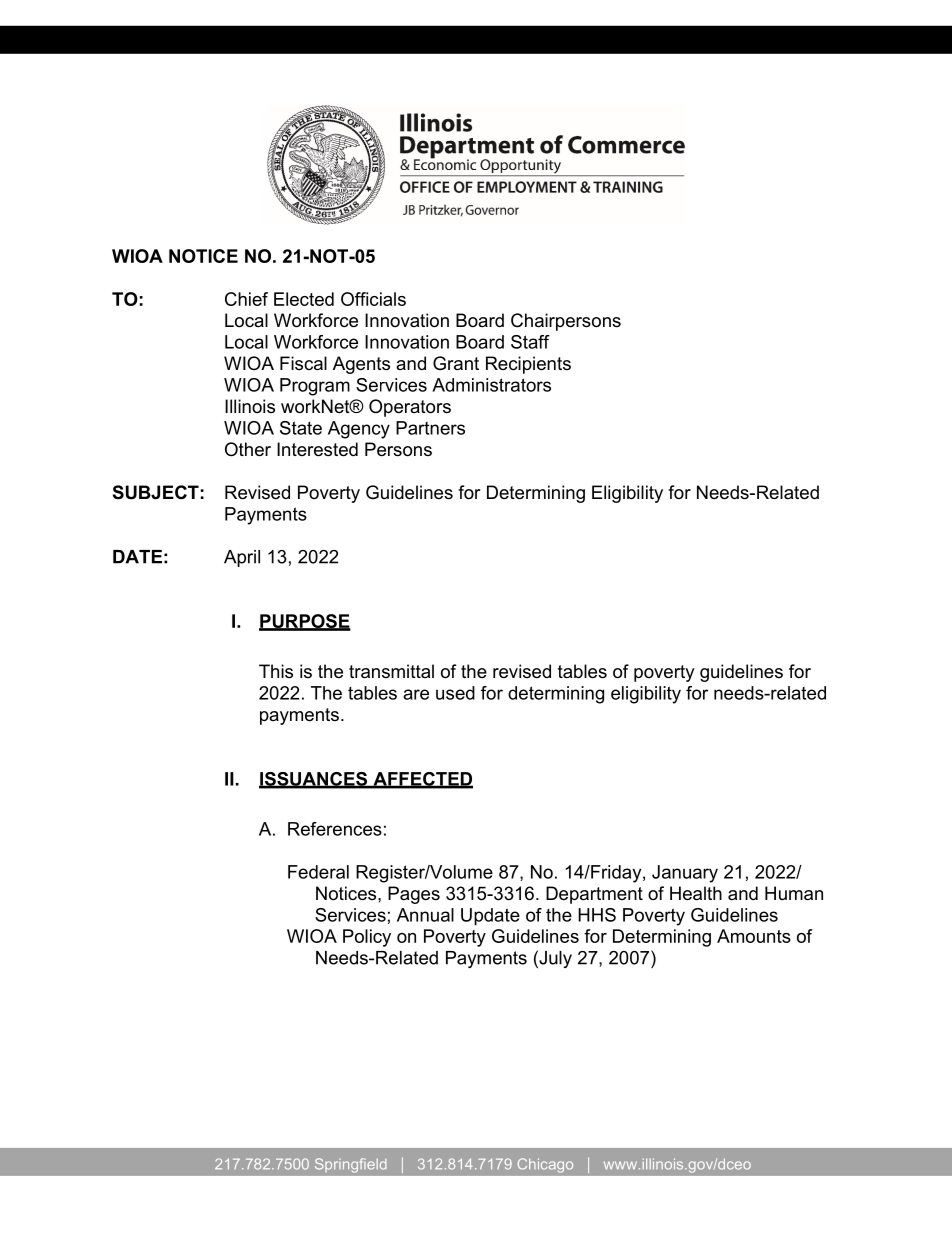 This page has height=1233, width=952. I want to click on Staff, so click(530, 342).
